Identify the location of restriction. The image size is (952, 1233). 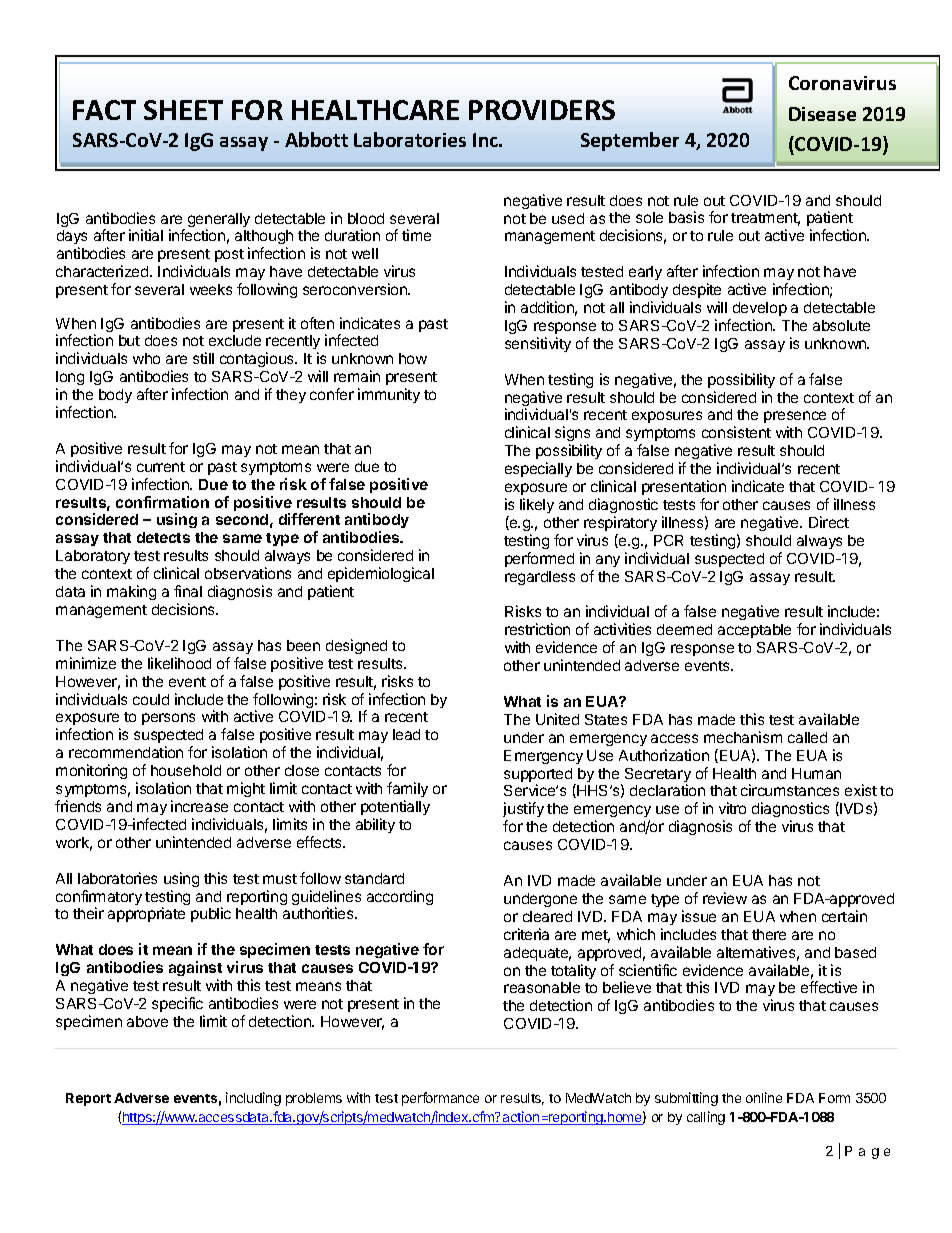
(537, 629).
